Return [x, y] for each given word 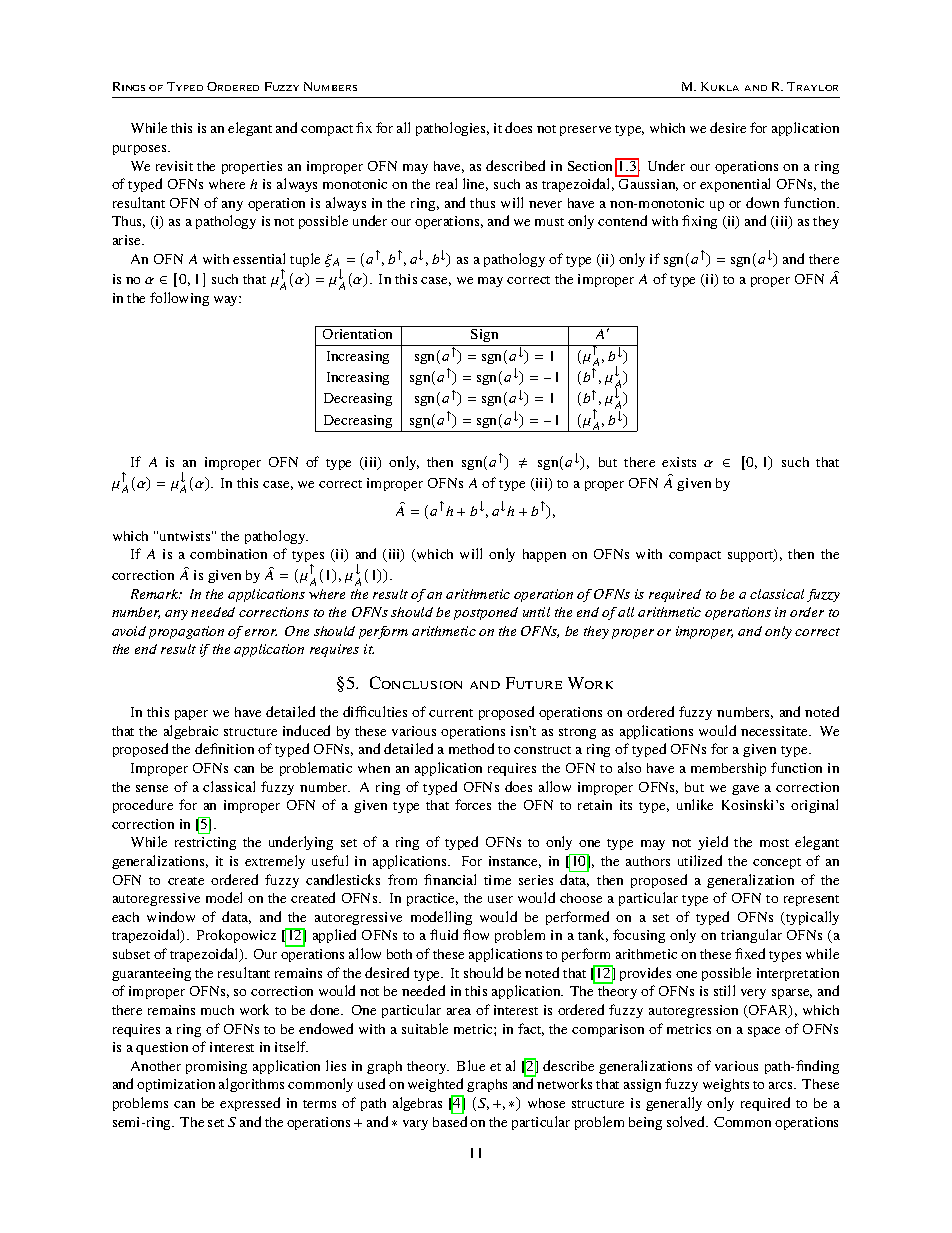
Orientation [358, 332]
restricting [205, 843]
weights [726, 1085]
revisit [174, 166]
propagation [186, 632]
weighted [436, 1087]
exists [679, 462]
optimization [176, 1085]
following [179, 299]
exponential [735, 185]
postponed [486, 613]
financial [450, 879]
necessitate [776, 731]
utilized [700, 860]
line [475, 184]
